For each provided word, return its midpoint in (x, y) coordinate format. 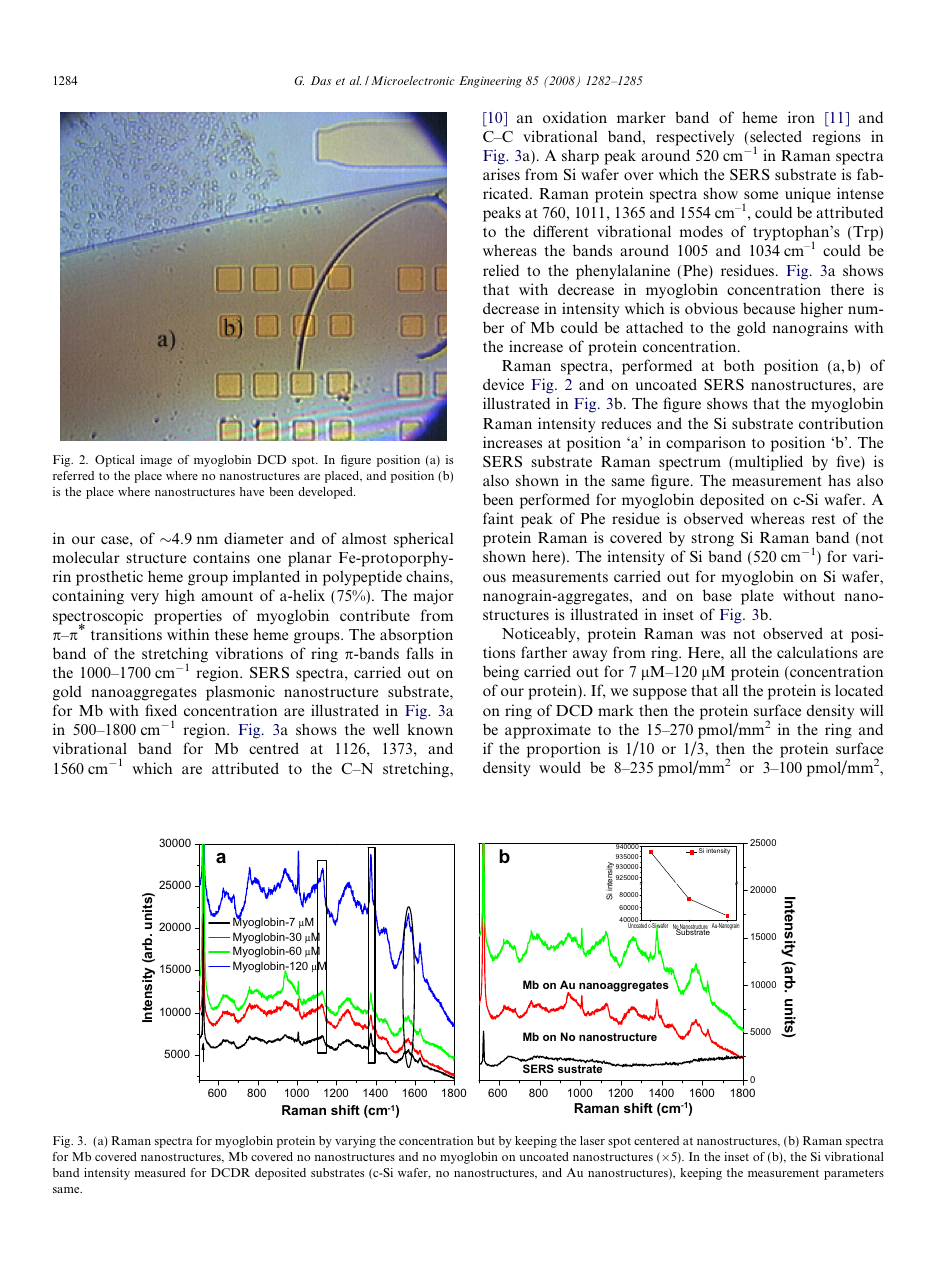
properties (188, 617)
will (871, 710)
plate (757, 597)
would (560, 767)
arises (501, 174)
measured (160, 1172)
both (739, 365)
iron (801, 117)
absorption (416, 636)
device (503, 384)
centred (274, 748)
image (156, 461)
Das (321, 80)
